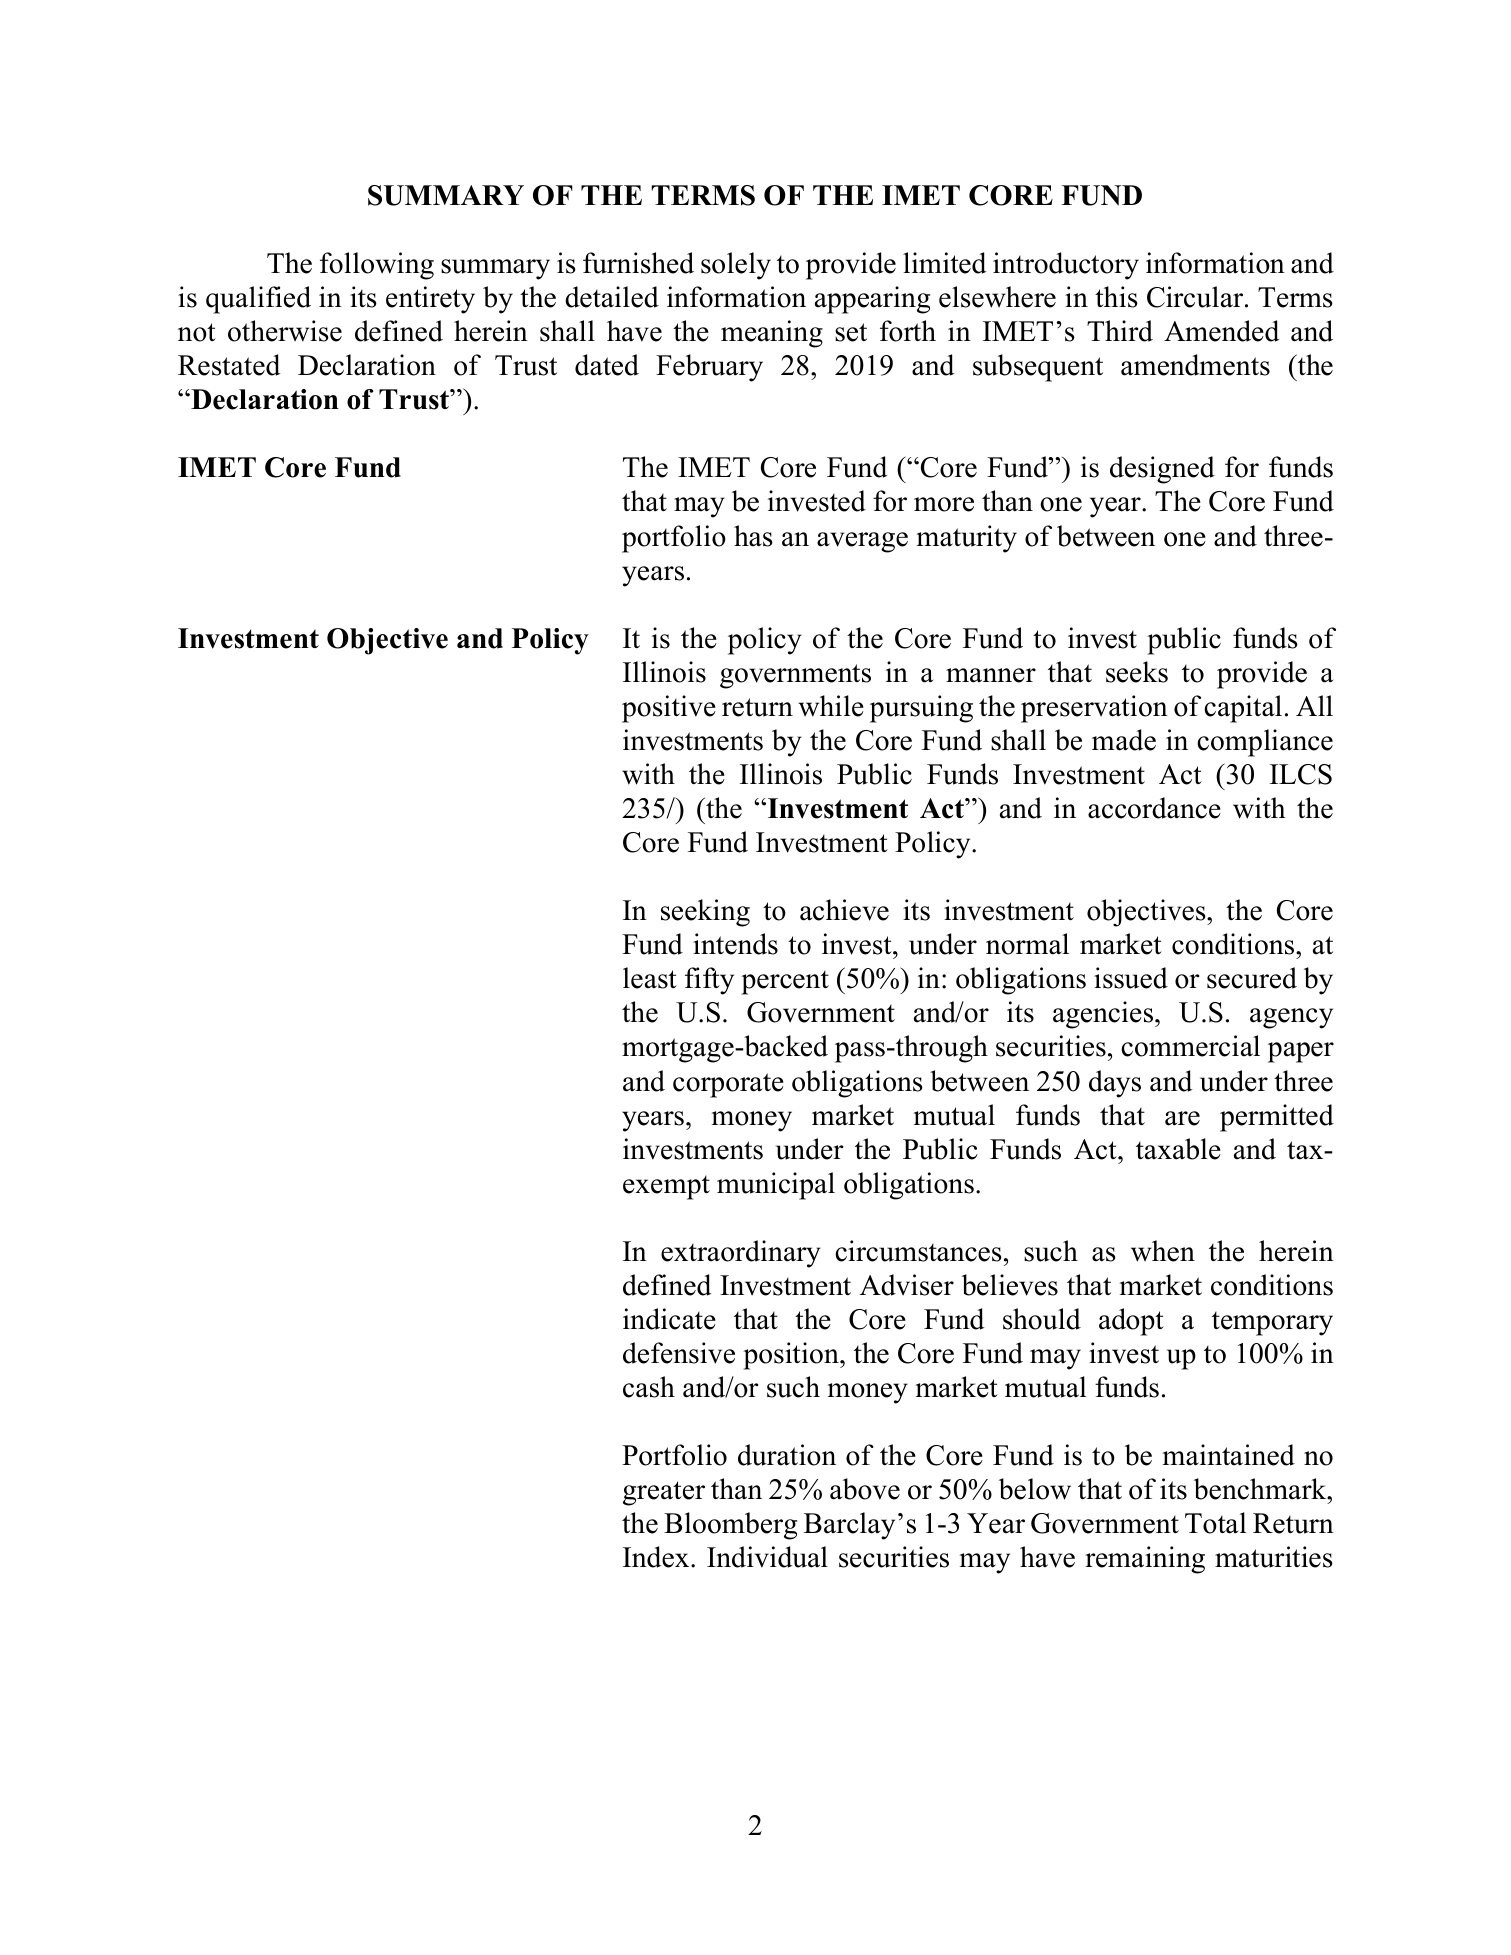 The width and height of the page is (1511, 1955). I want to click on Index, so click(657, 1557).
